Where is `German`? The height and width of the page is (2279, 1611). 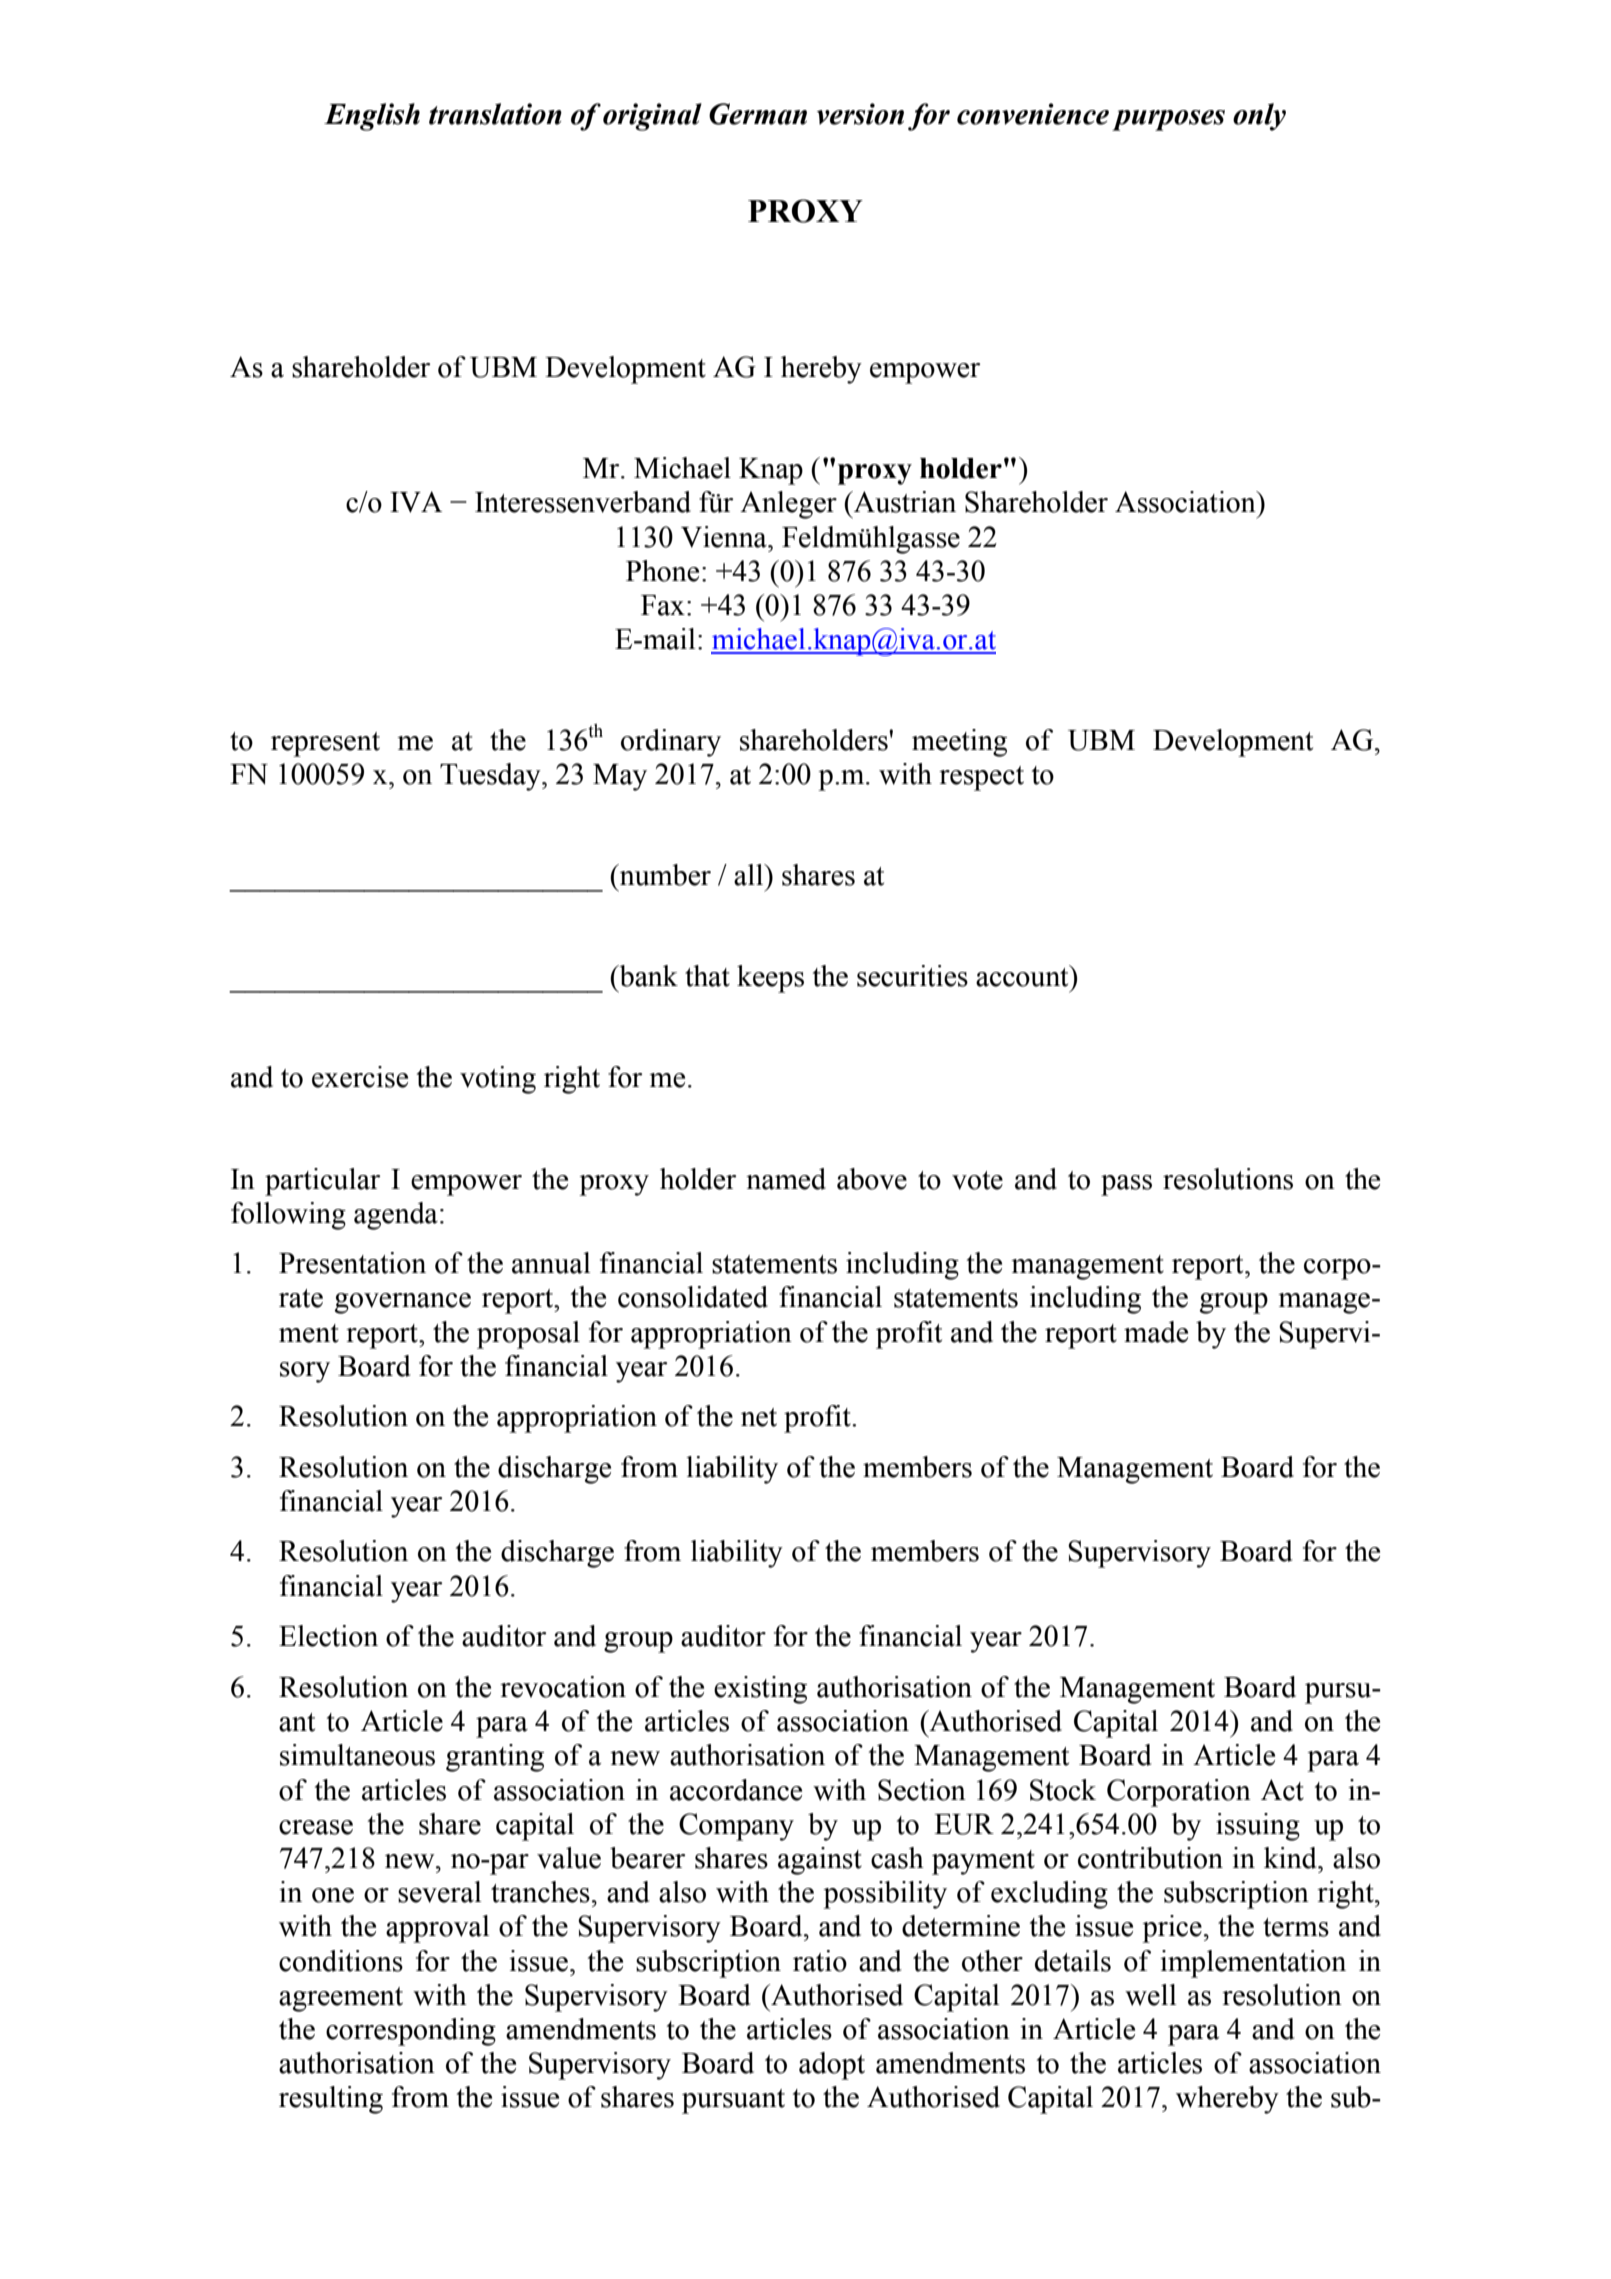
German is located at coordinates (758, 114).
